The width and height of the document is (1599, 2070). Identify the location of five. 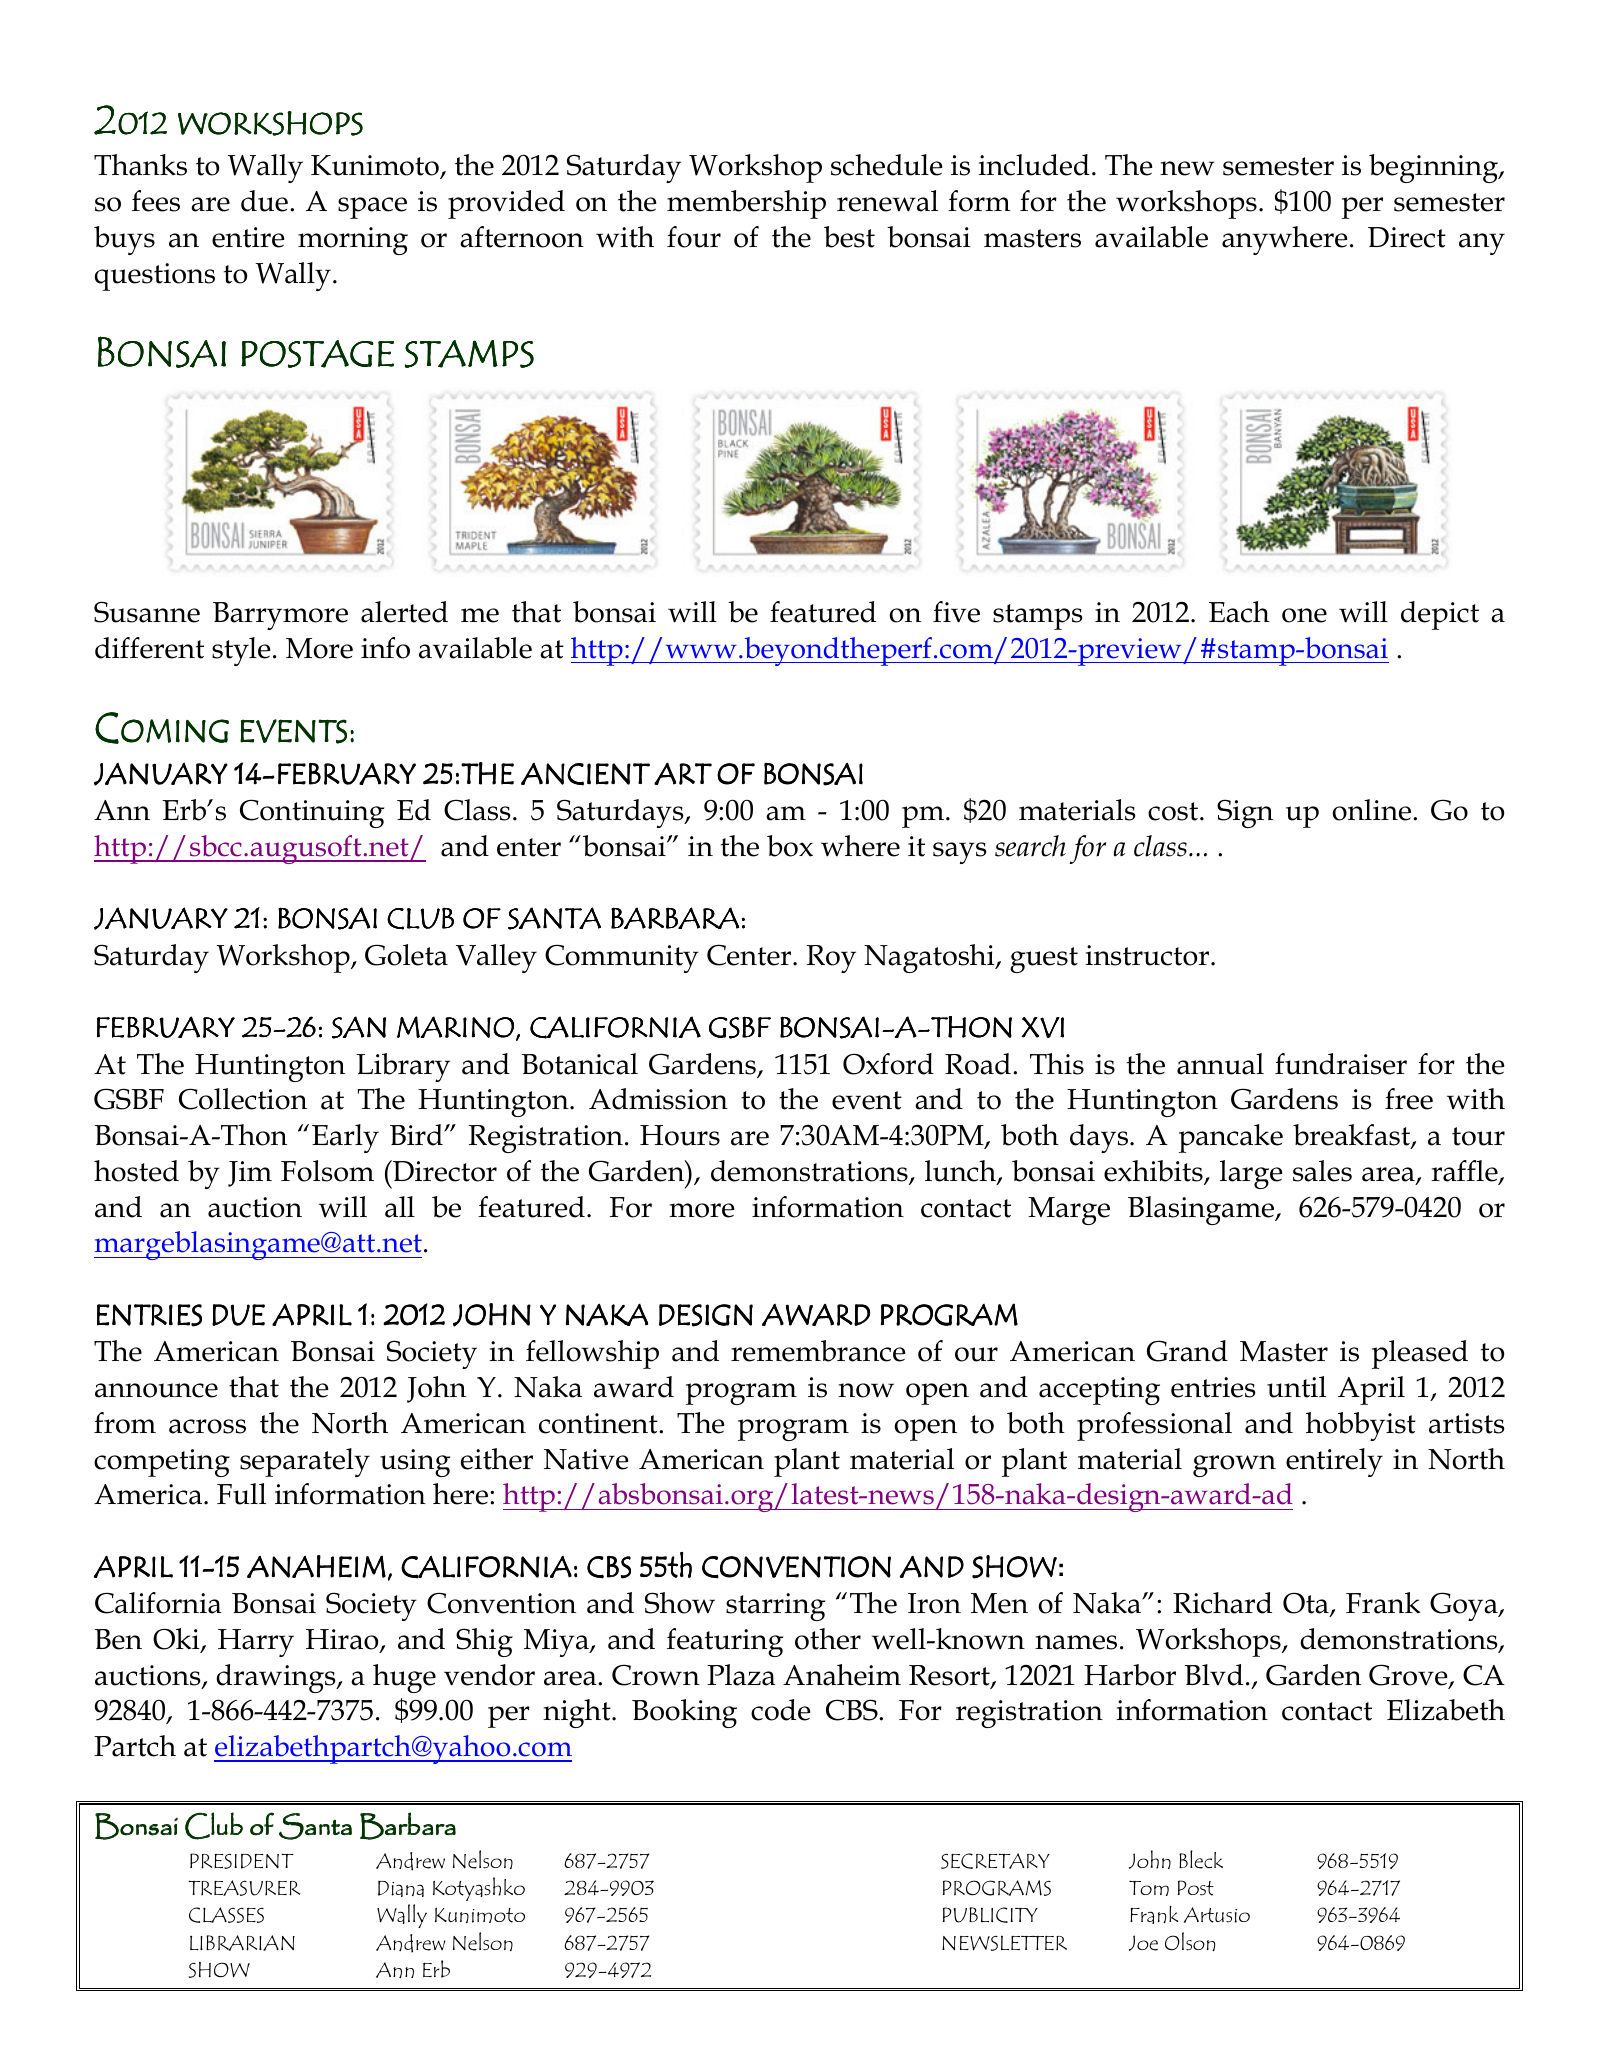
(956, 612).
